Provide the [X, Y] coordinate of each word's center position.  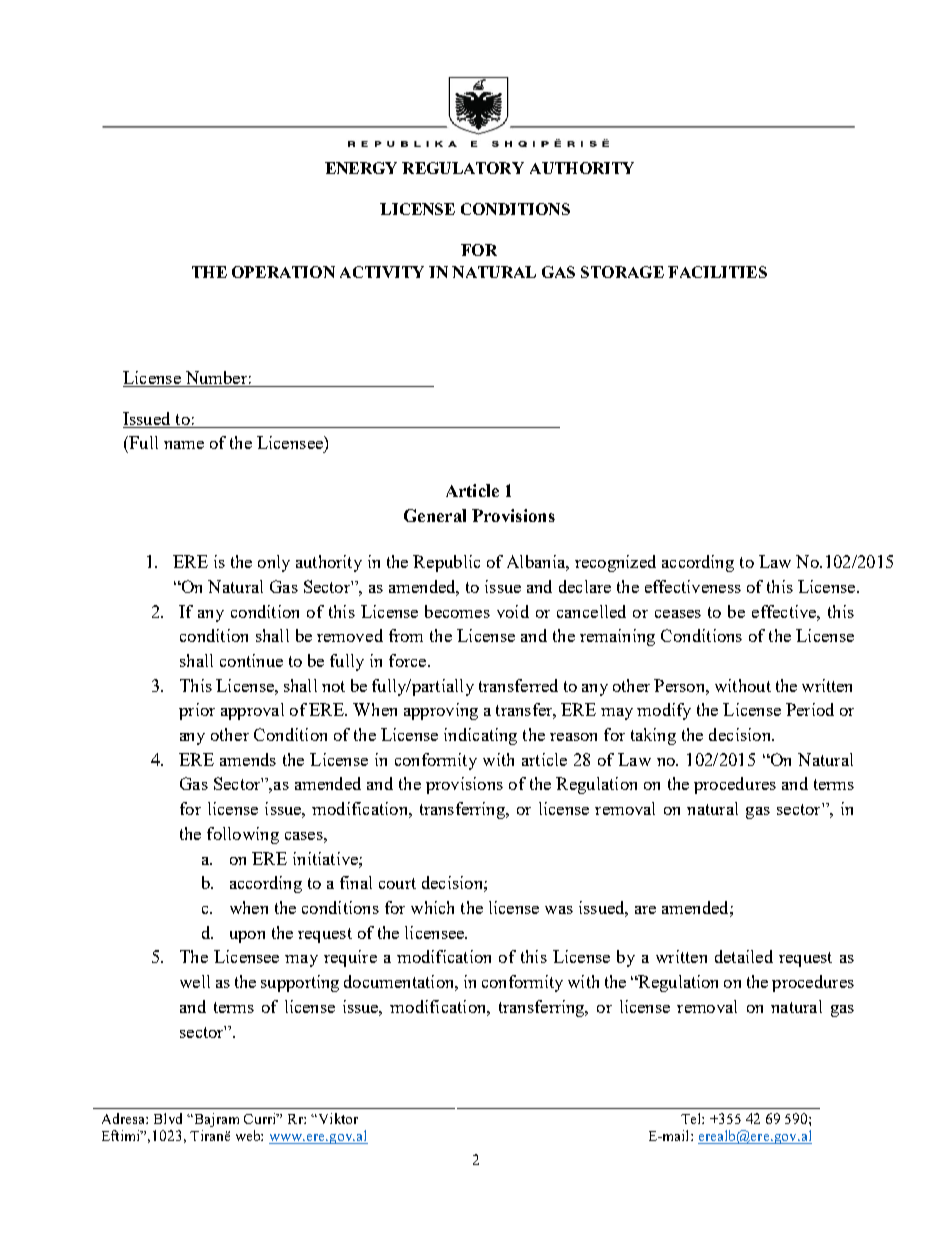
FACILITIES [717, 272]
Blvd [168, 1118]
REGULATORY [463, 168]
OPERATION [283, 272]
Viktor [337, 1118]
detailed [744, 956]
